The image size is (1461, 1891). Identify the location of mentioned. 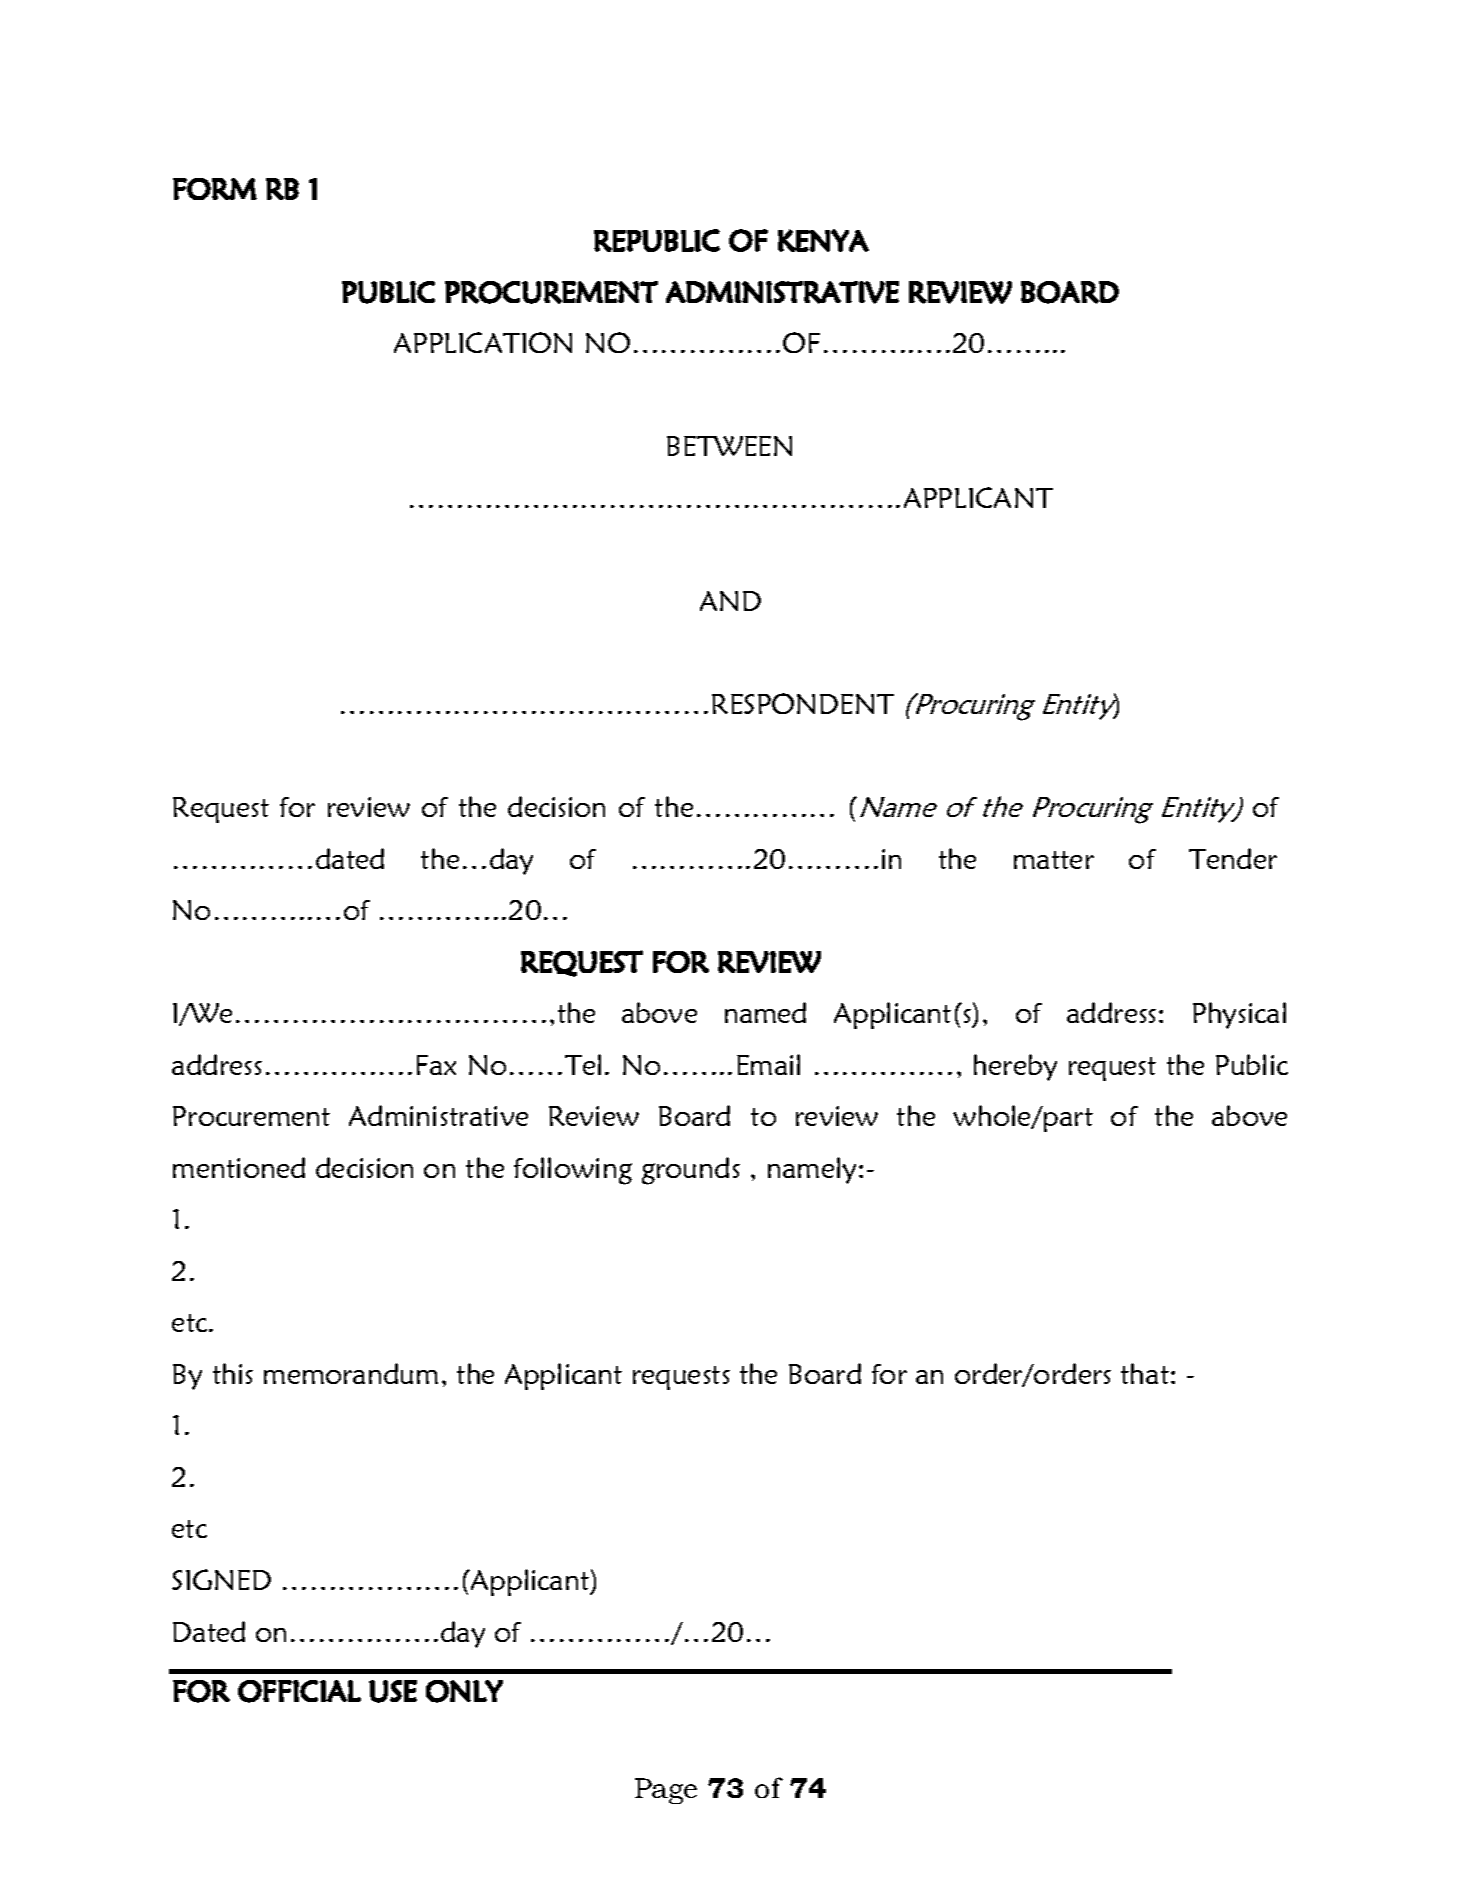
(239, 1167).
